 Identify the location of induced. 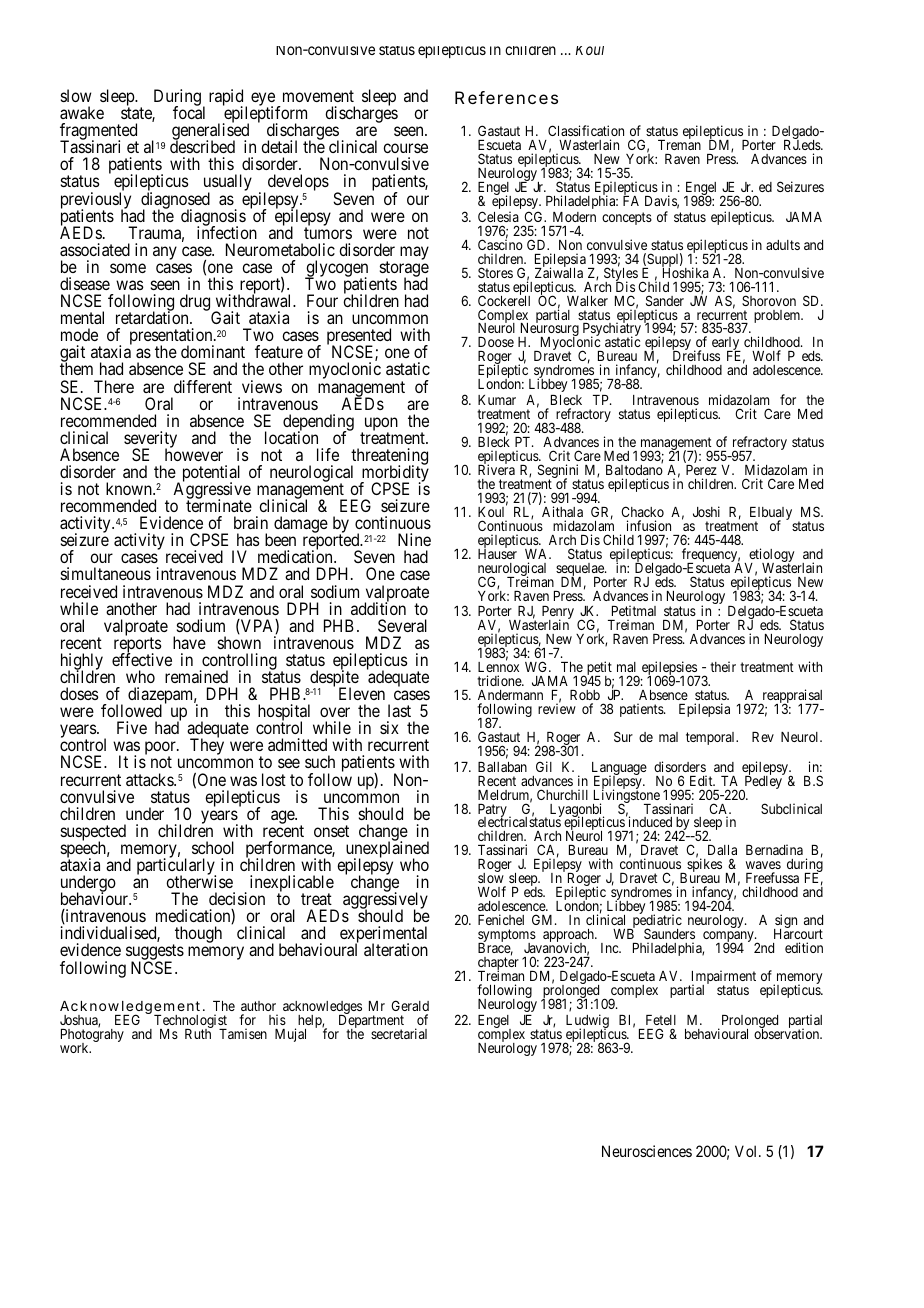
(649, 823).
